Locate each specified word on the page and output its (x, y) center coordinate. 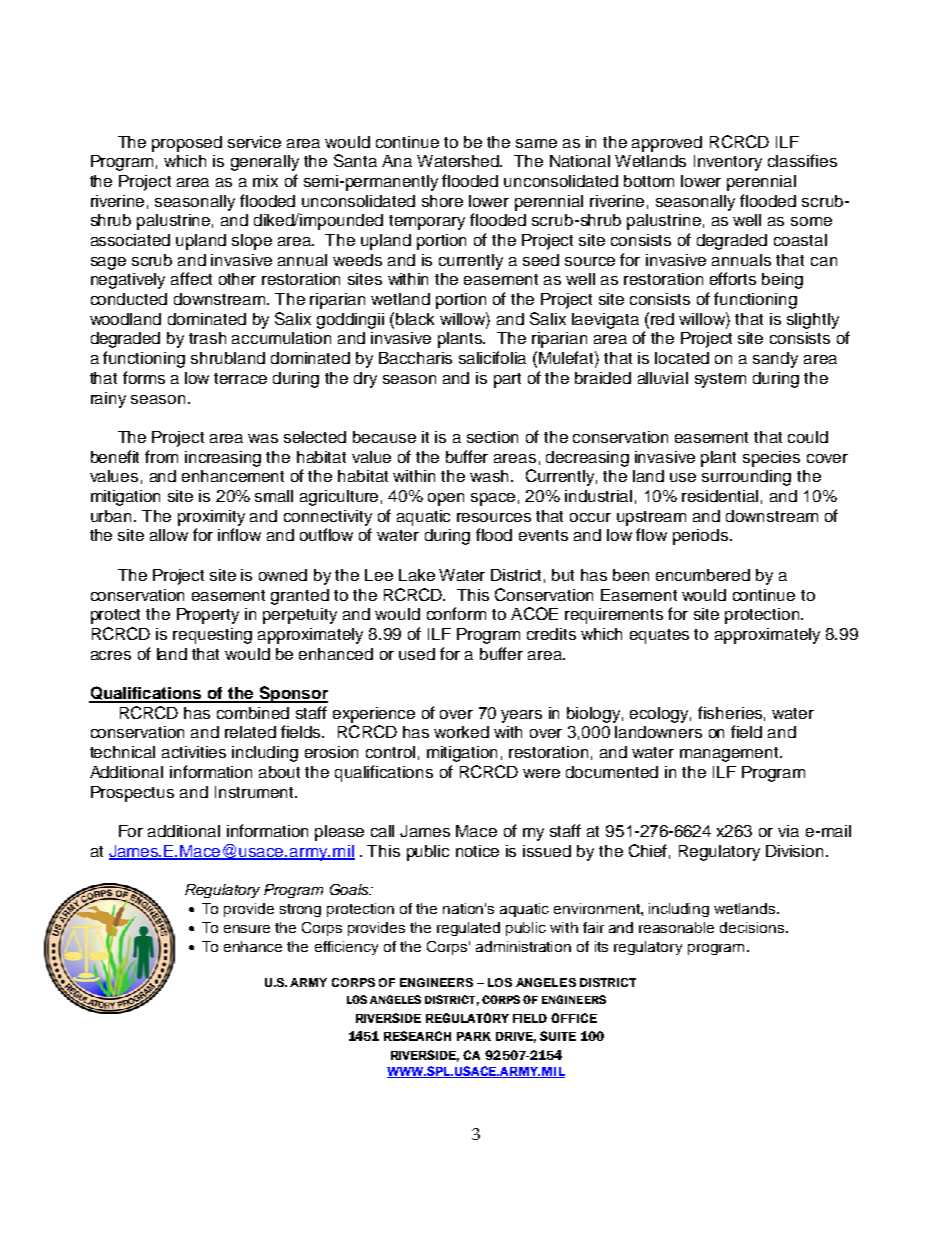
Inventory (728, 163)
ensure (247, 929)
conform (456, 613)
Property (208, 616)
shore (442, 201)
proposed (187, 144)
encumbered (703, 575)
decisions (753, 927)
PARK (474, 1036)
